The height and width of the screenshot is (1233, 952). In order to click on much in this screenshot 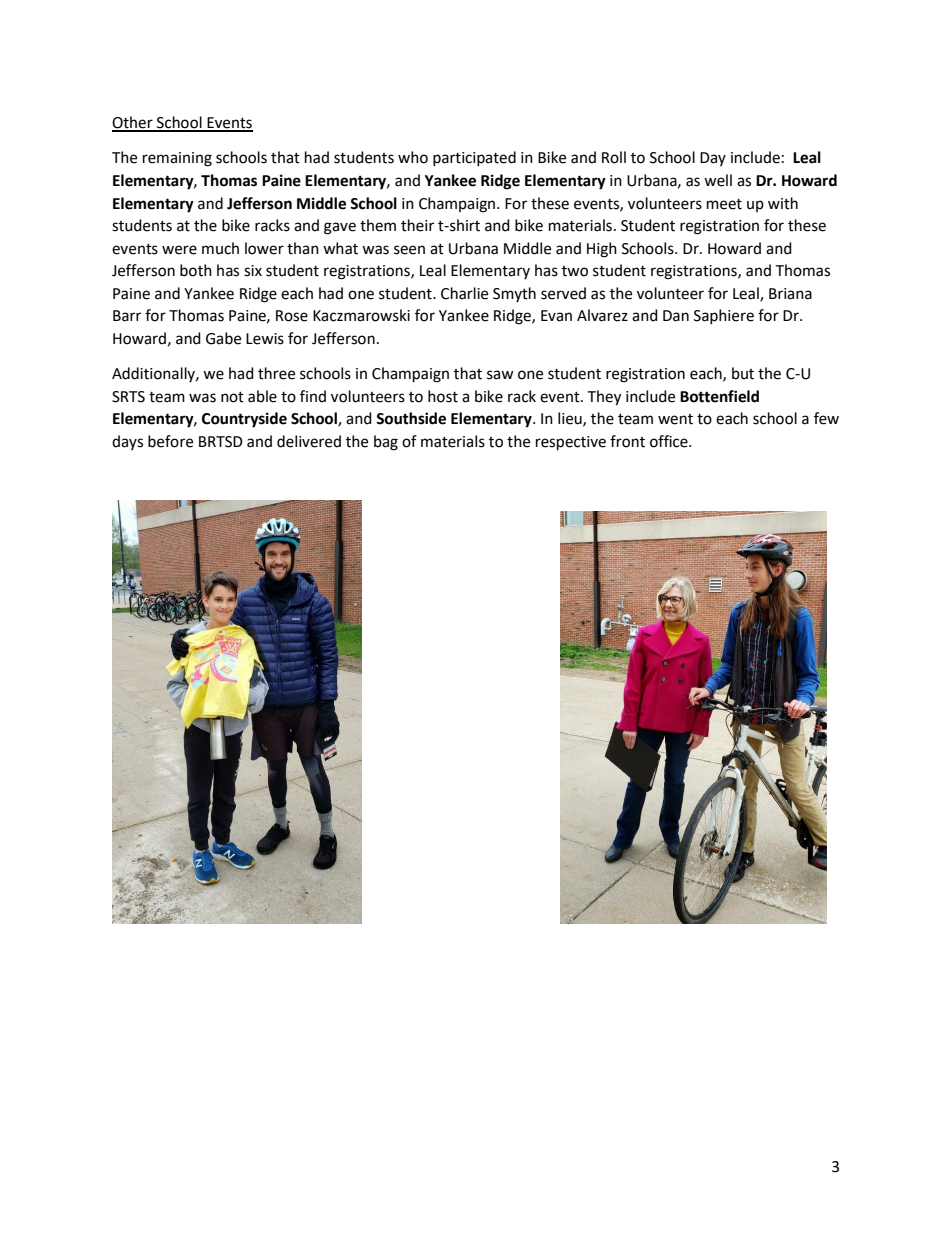, I will do `click(220, 248)`.
